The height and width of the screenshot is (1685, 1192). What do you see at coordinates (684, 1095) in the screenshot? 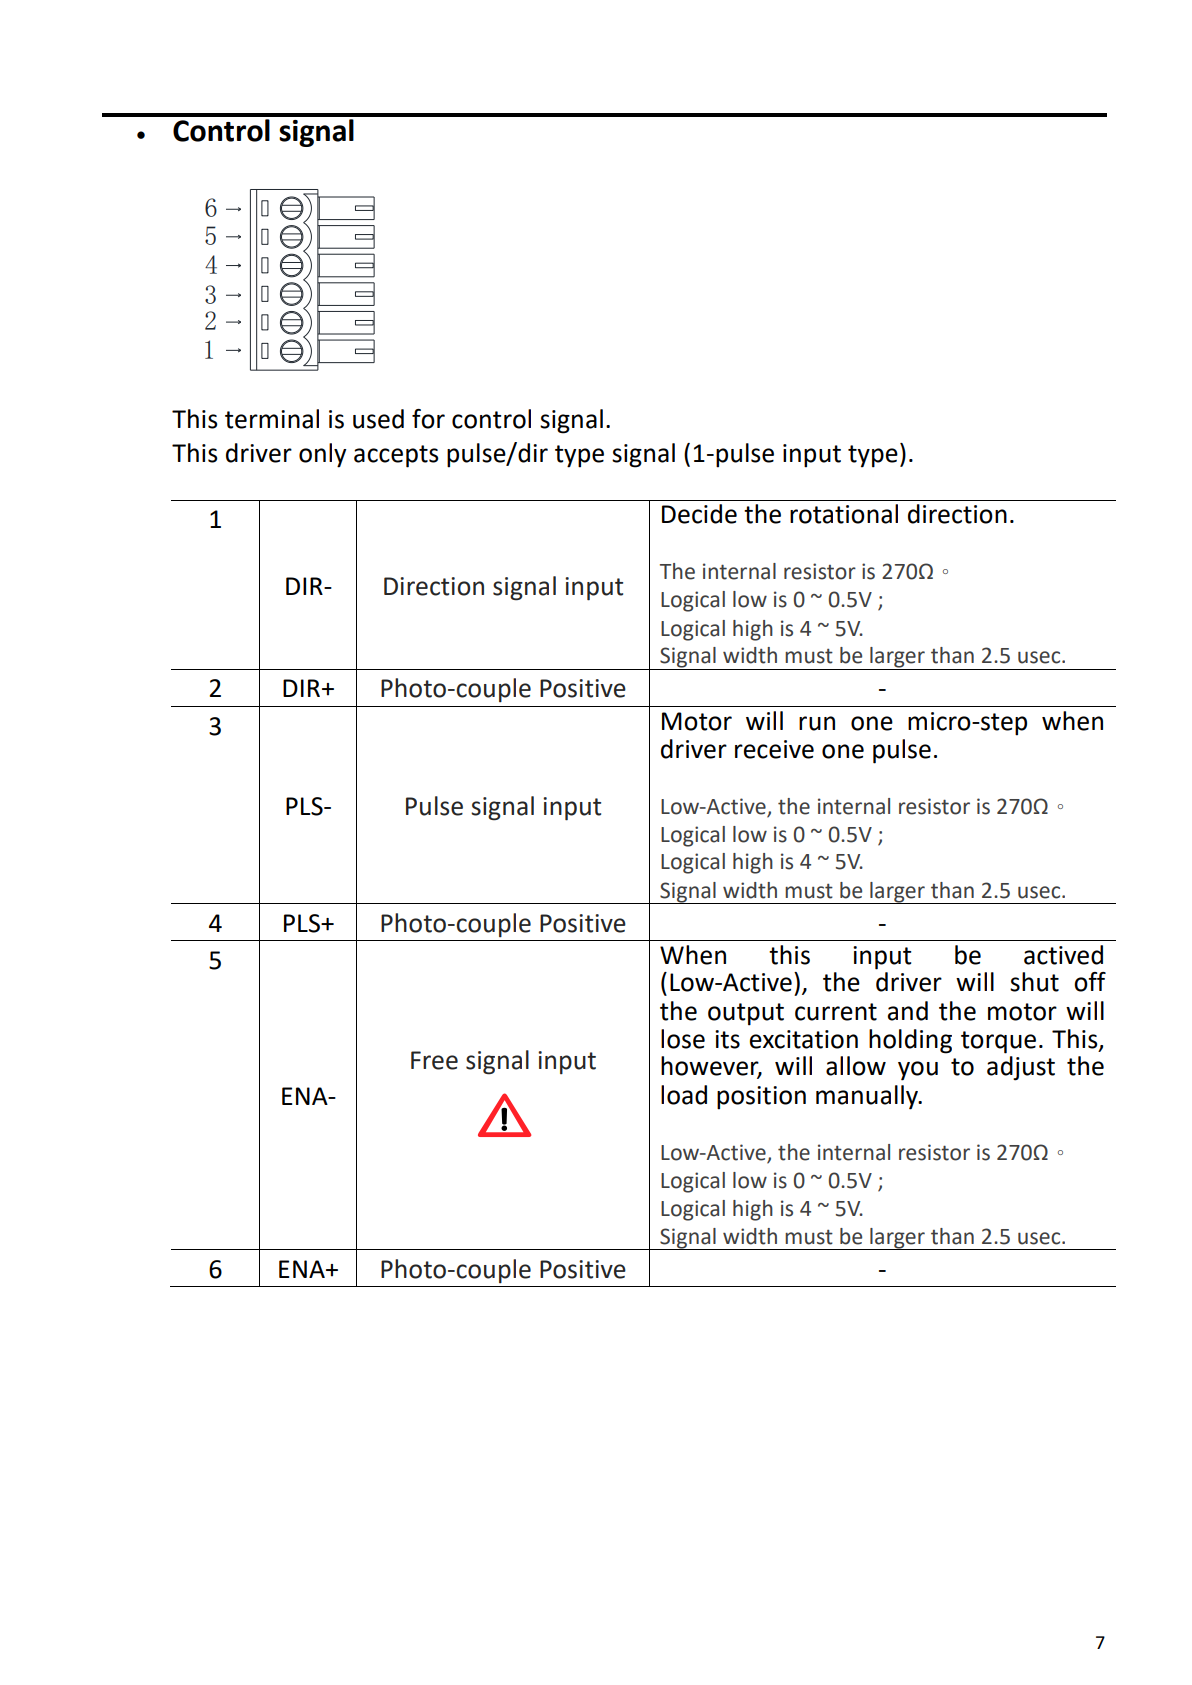
I see `load` at bounding box center [684, 1095].
